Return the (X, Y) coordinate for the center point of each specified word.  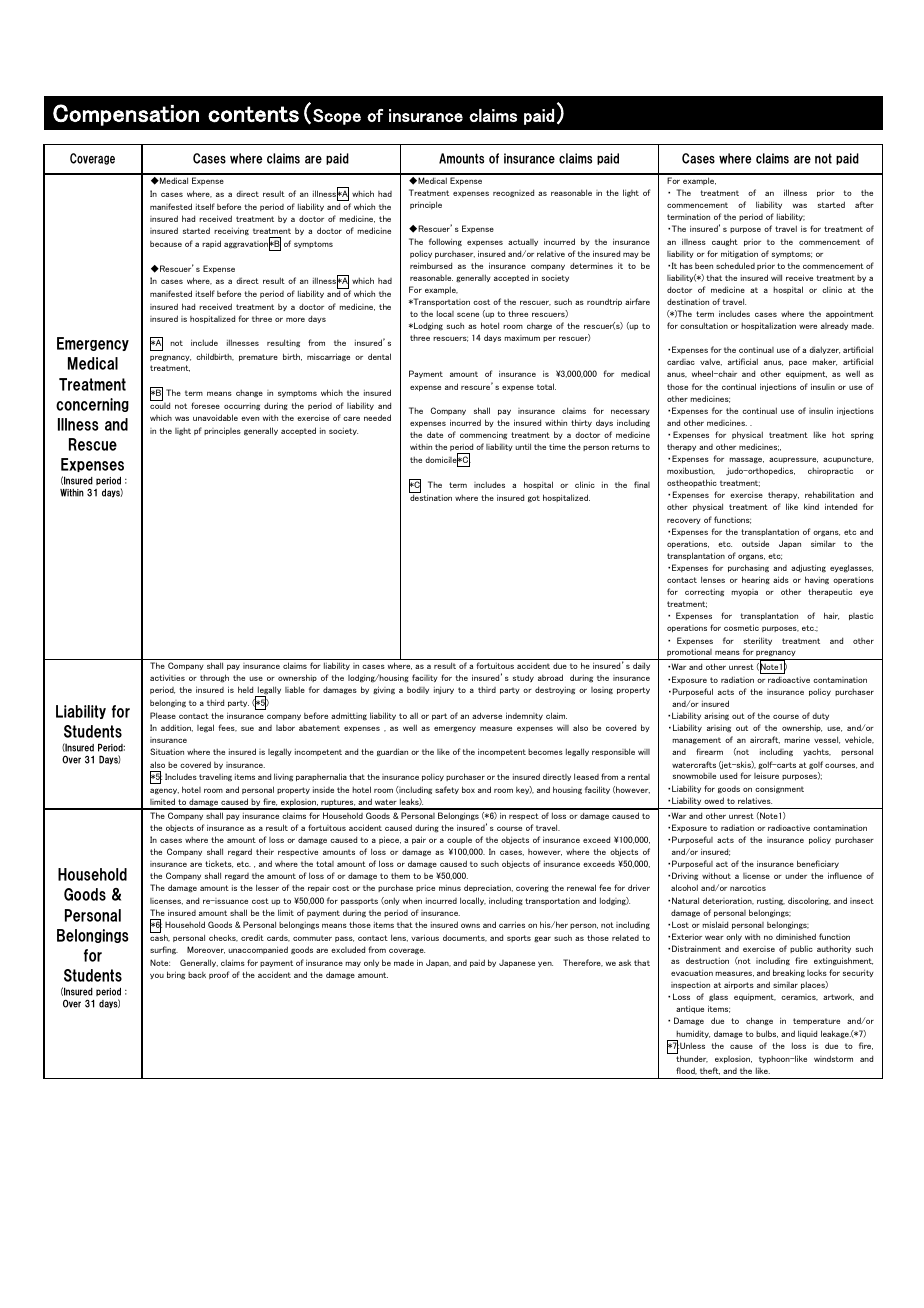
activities (167, 677)
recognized (513, 193)
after (864, 204)
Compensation (126, 115)
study (523, 678)
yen (545, 964)
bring (176, 975)
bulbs (767, 1034)
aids (781, 579)
